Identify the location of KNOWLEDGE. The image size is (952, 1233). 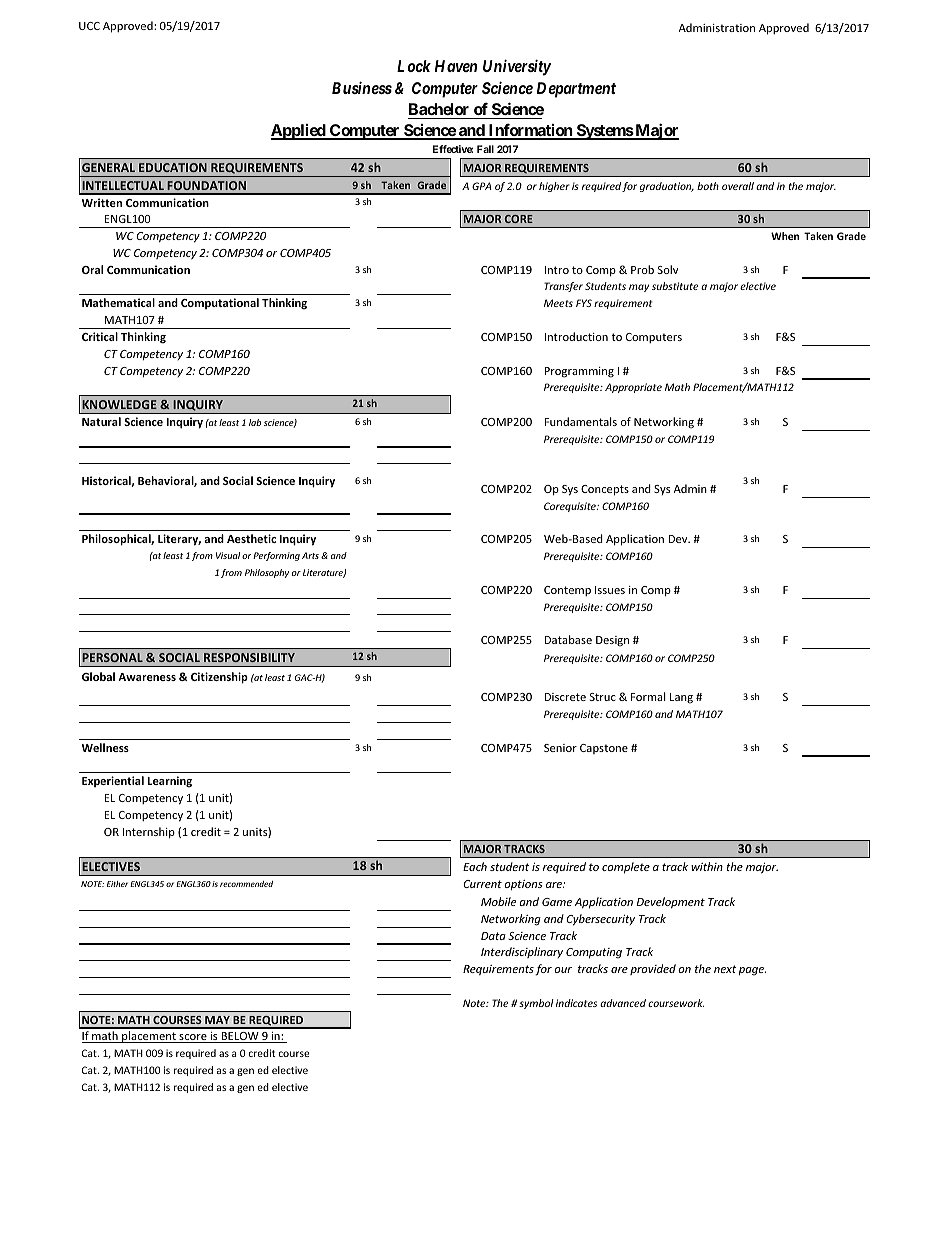
(119, 404).
